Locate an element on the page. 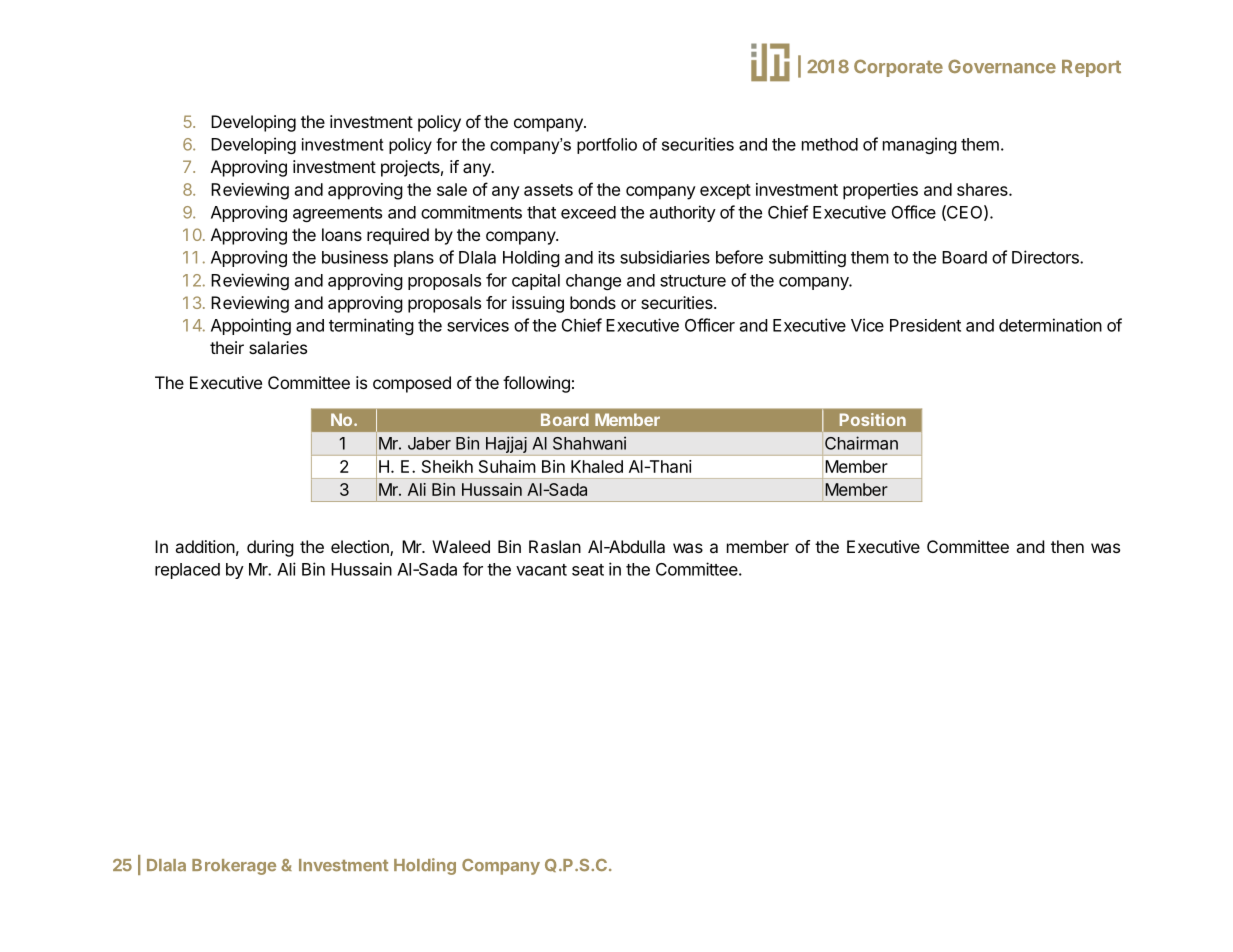 The width and height of the image is (1233, 952). portfolio is located at coordinates (607, 146).
